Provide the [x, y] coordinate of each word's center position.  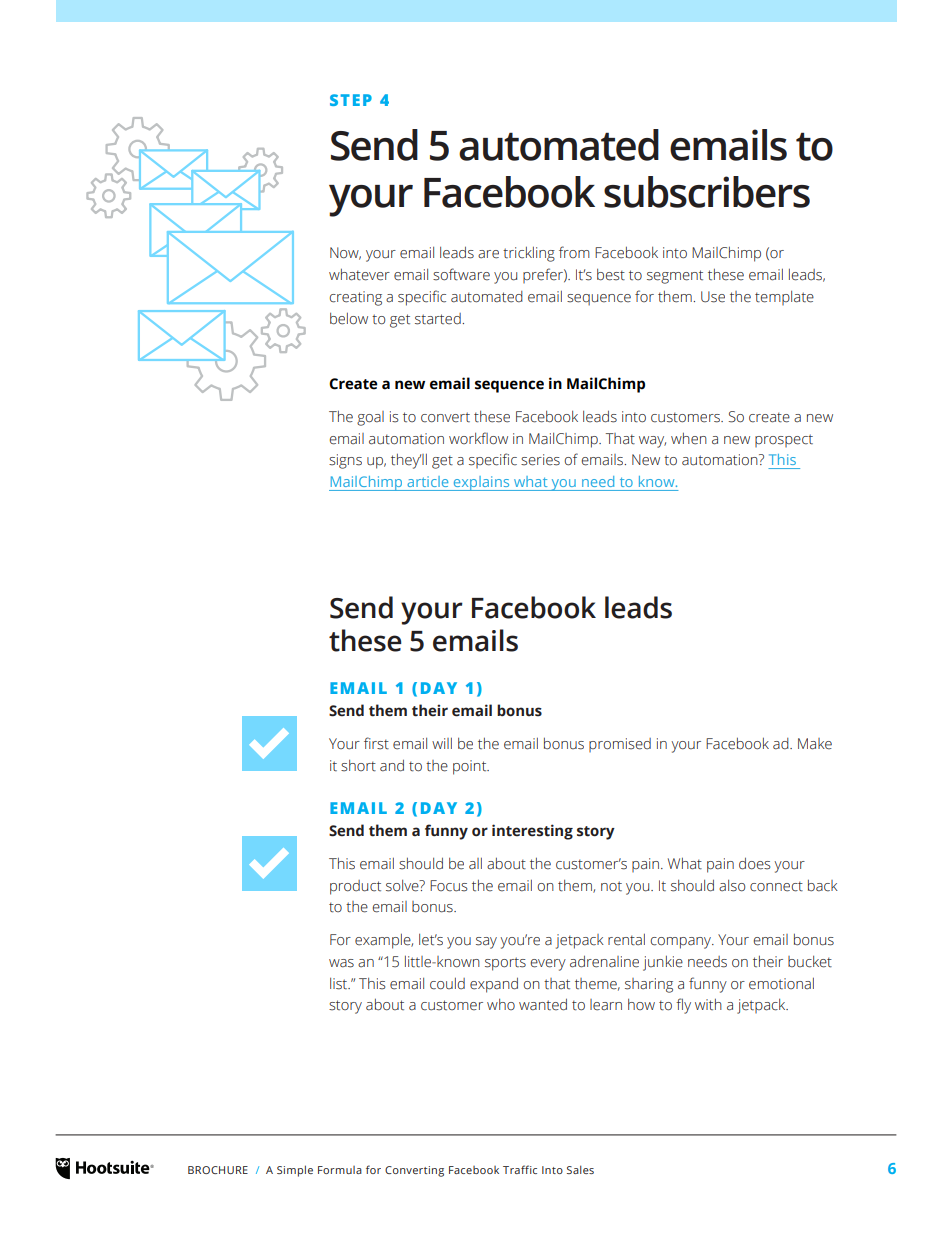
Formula [340, 1170]
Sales [580, 1169]
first [376, 743]
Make [815, 744]
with [708, 1004]
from [574, 252]
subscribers [707, 192]
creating [355, 298]
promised [620, 745]
